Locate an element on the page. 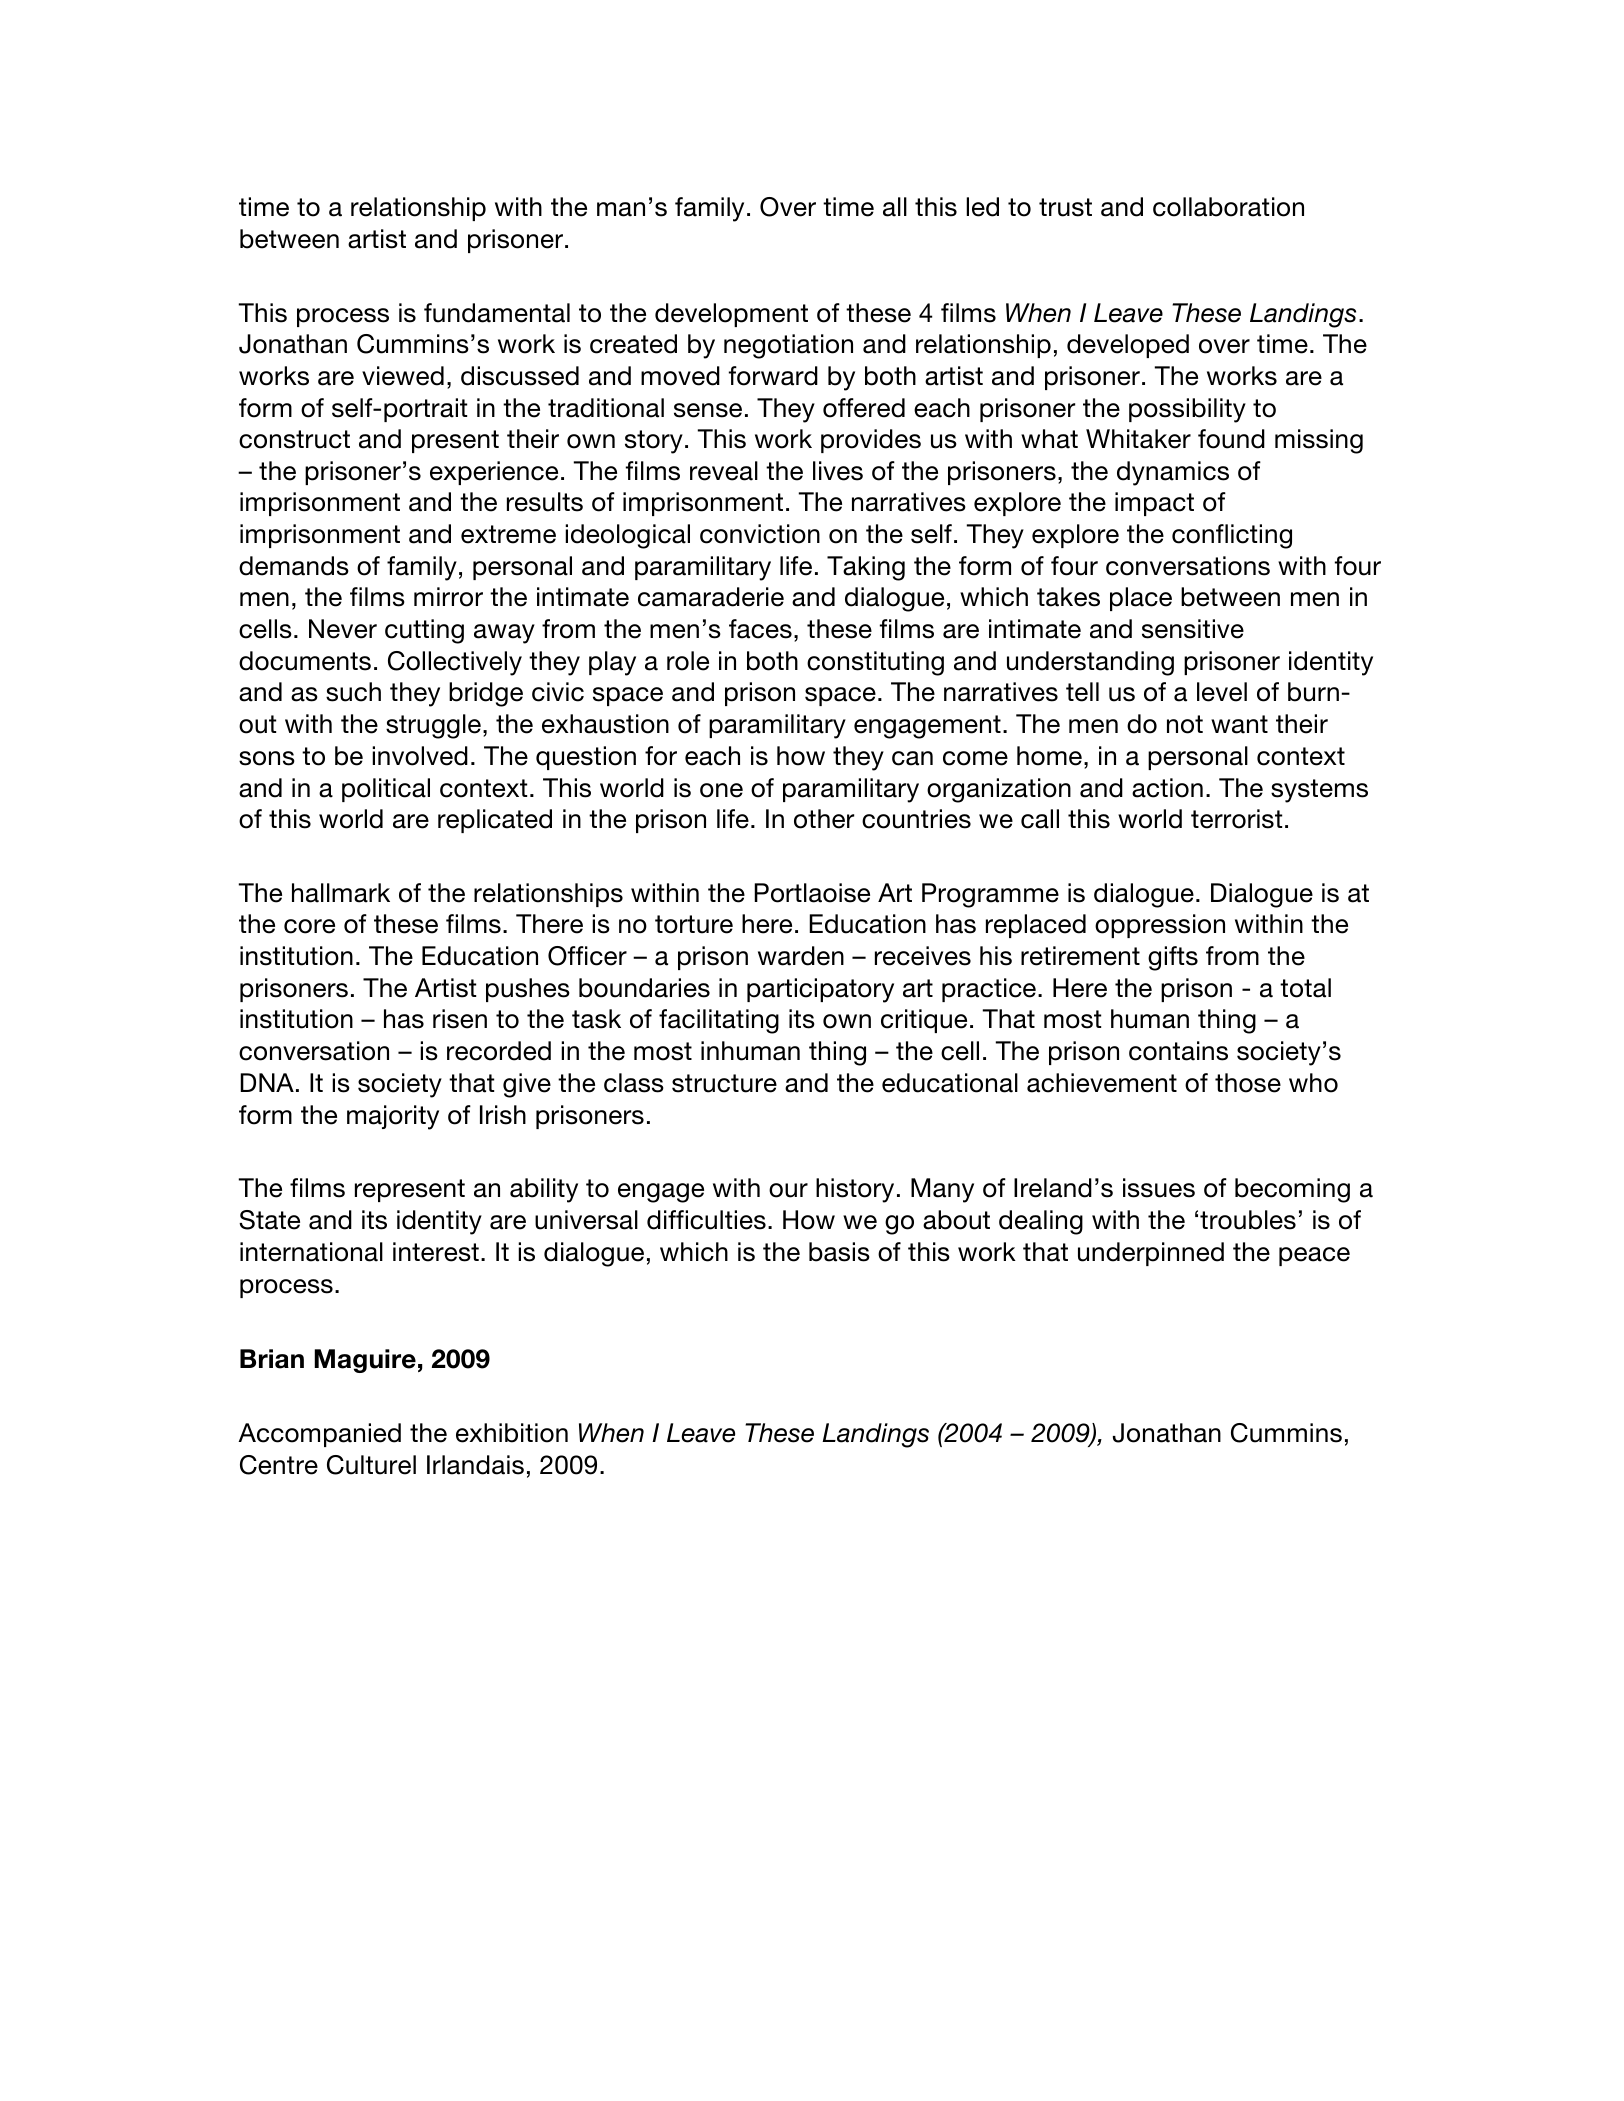 The height and width of the page is (2101, 1624). fundamental is located at coordinates (497, 313).
